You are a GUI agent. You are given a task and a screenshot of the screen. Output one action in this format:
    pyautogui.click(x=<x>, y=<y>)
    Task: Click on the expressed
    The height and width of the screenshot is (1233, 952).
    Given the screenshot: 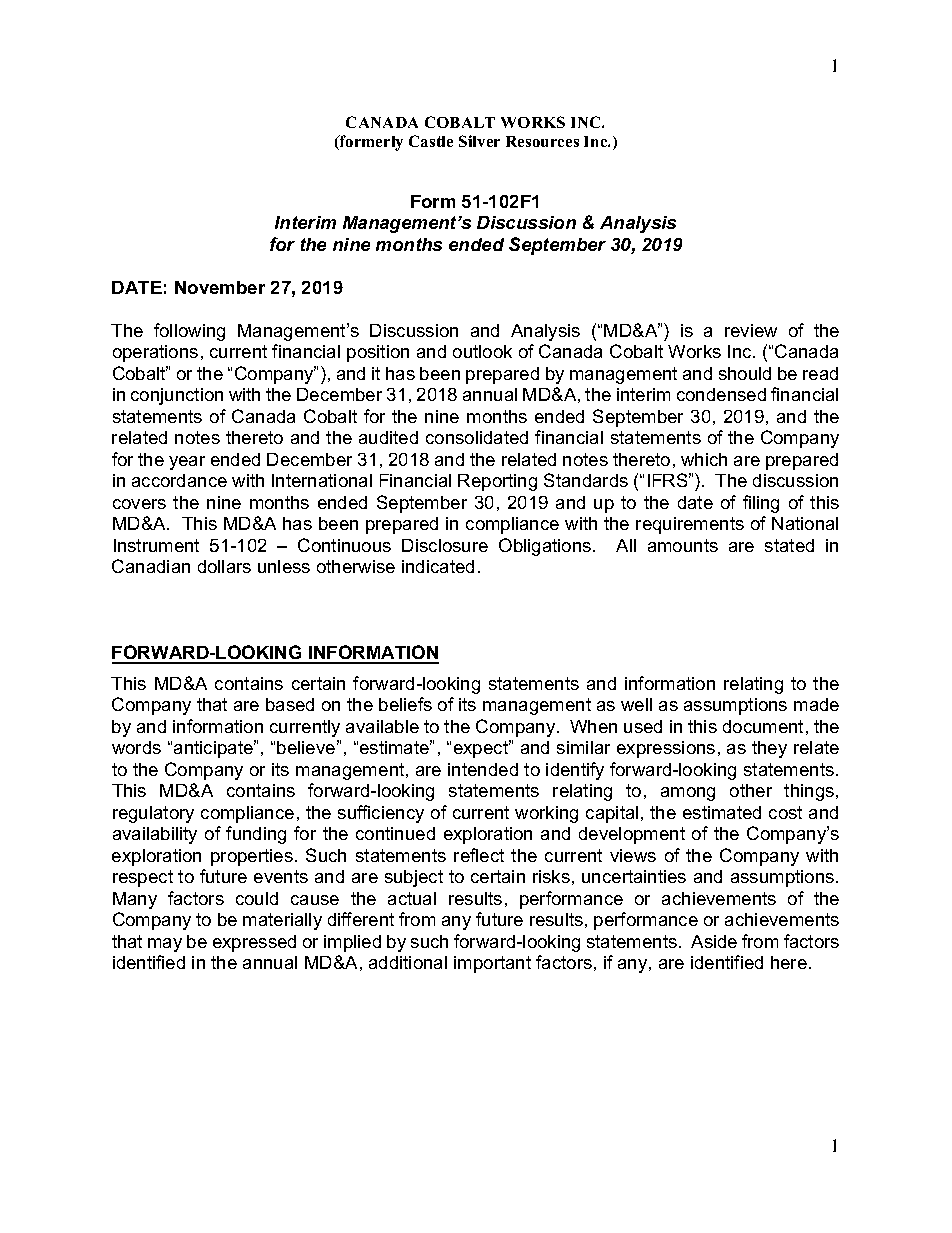 What is the action you would take?
    pyautogui.click(x=254, y=943)
